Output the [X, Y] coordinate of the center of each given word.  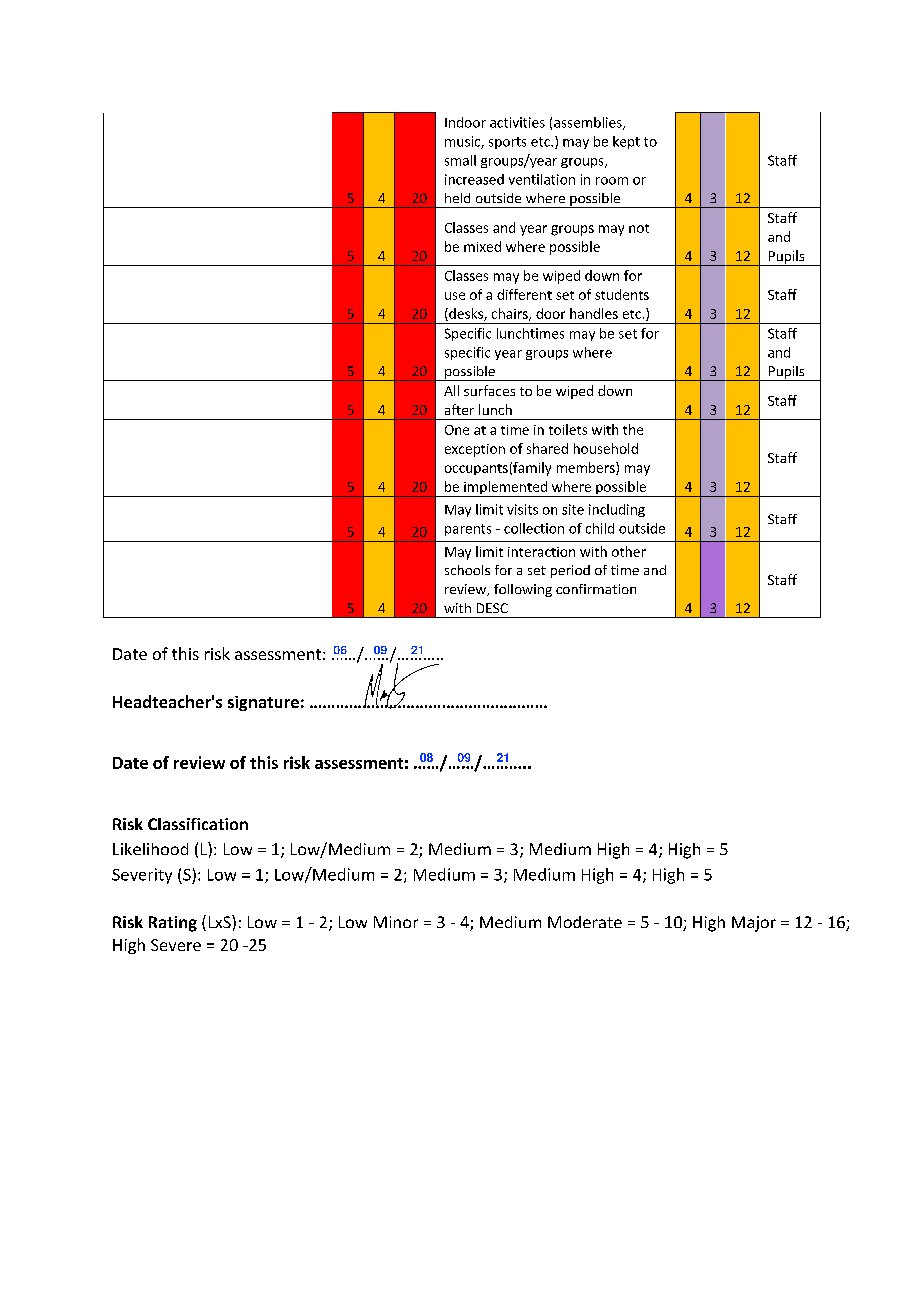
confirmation [596, 589]
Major [754, 924]
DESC [492, 608]
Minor [396, 922]
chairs [511, 314]
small [460, 160]
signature [263, 703]
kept [626, 142]
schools [467, 570]
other [629, 551]
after [459, 409]
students [622, 294]
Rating [173, 924]
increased [474, 179]
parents [468, 530]
